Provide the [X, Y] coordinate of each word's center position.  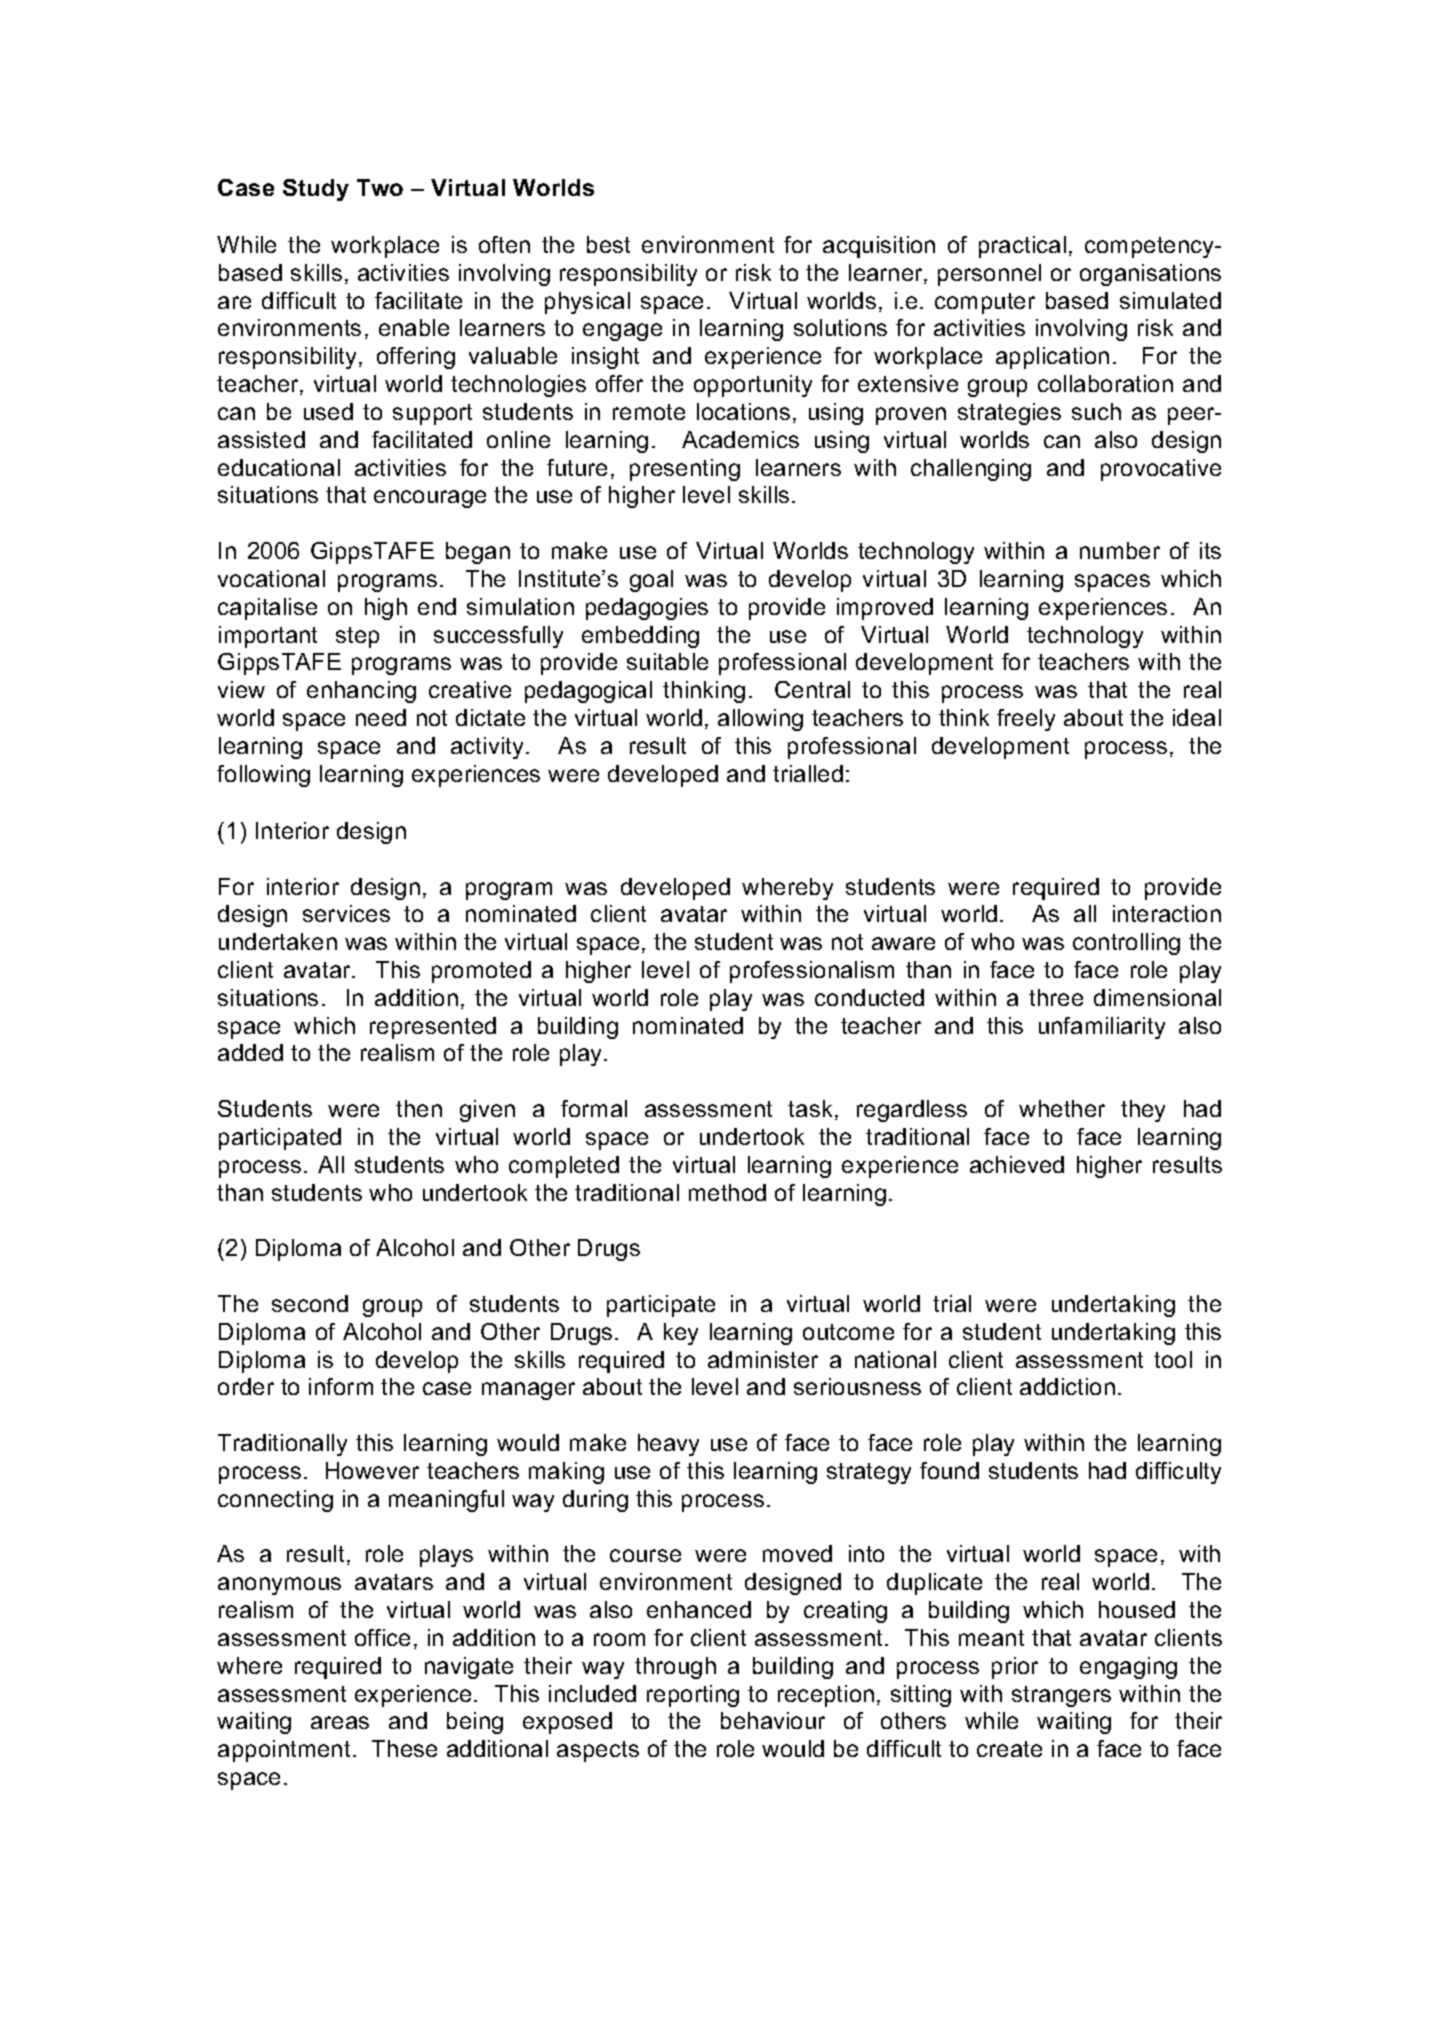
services [346, 913]
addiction [1067, 1386]
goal [651, 581]
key [681, 1334]
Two [380, 187]
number [1120, 550]
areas [340, 1722]
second [310, 1303]
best [608, 244]
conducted [869, 997]
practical [1022, 247]
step [357, 637]
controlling [1126, 944]
